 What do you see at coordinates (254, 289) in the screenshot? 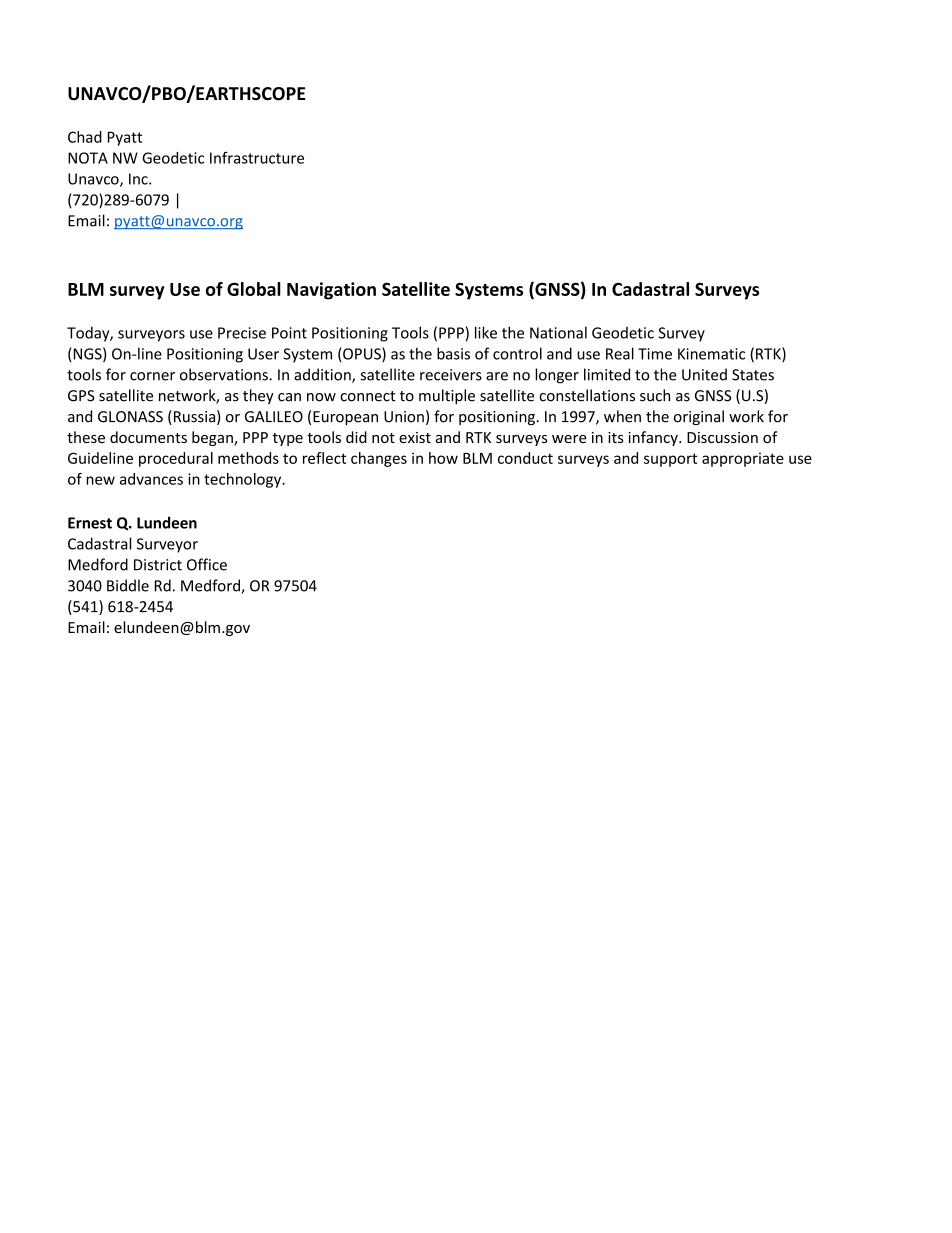
I see `Global` at bounding box center [254, 289].
